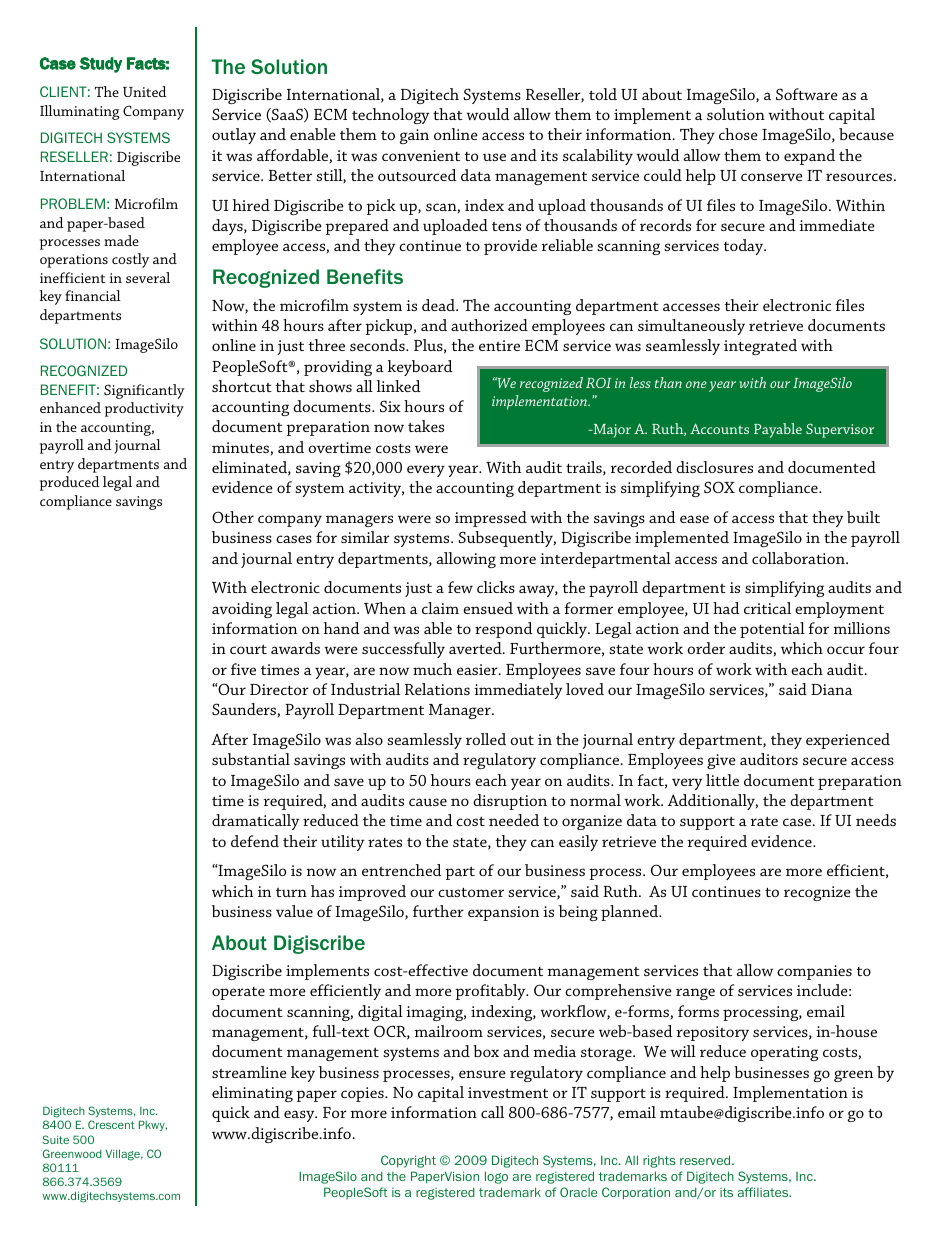 The height and width of the image is (1233, 952). Describe the element at coordinates (772, 630) in the image. I see `potential` at that location.
